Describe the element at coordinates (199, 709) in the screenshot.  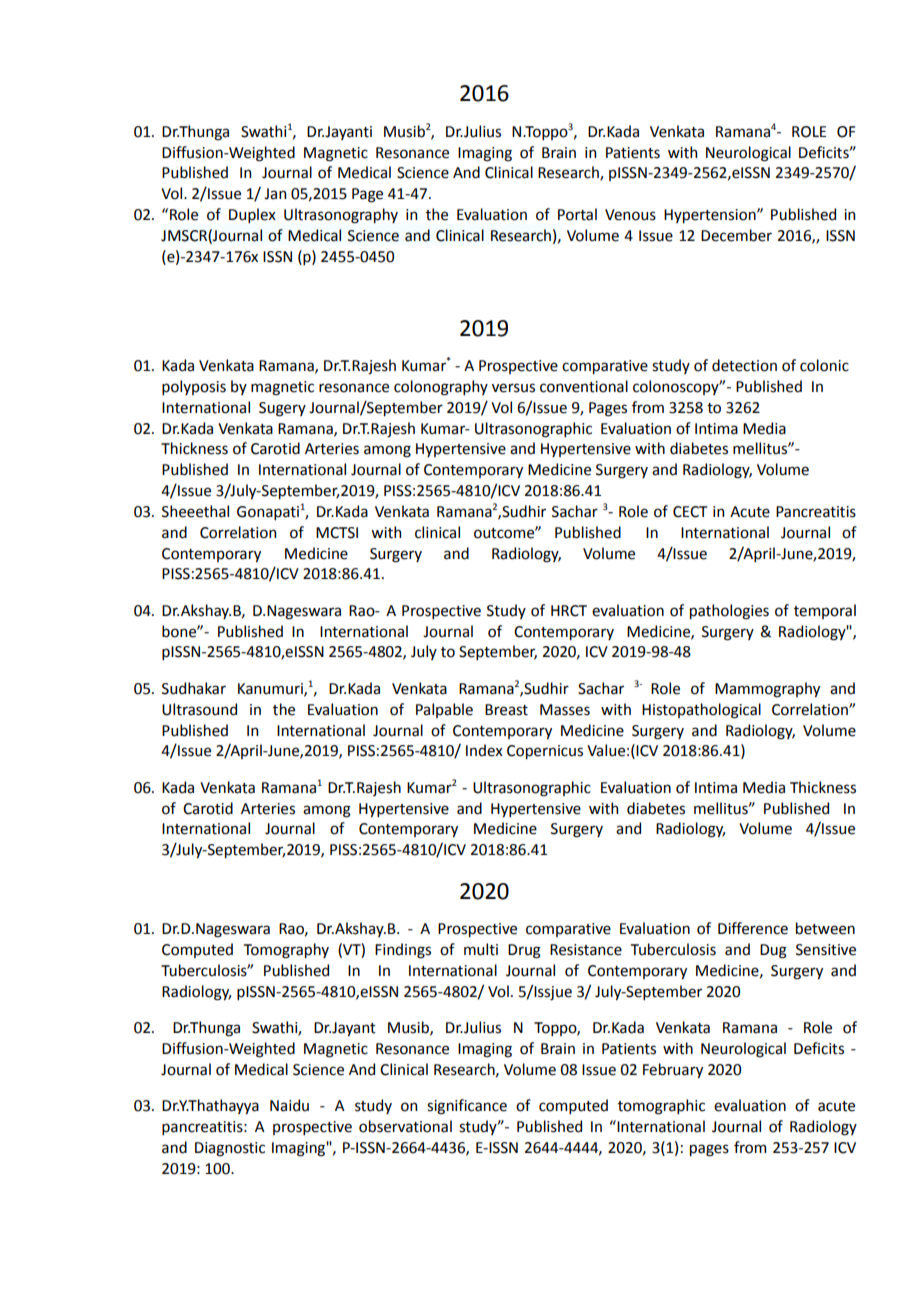
I see `Ultrasound` at that location.
